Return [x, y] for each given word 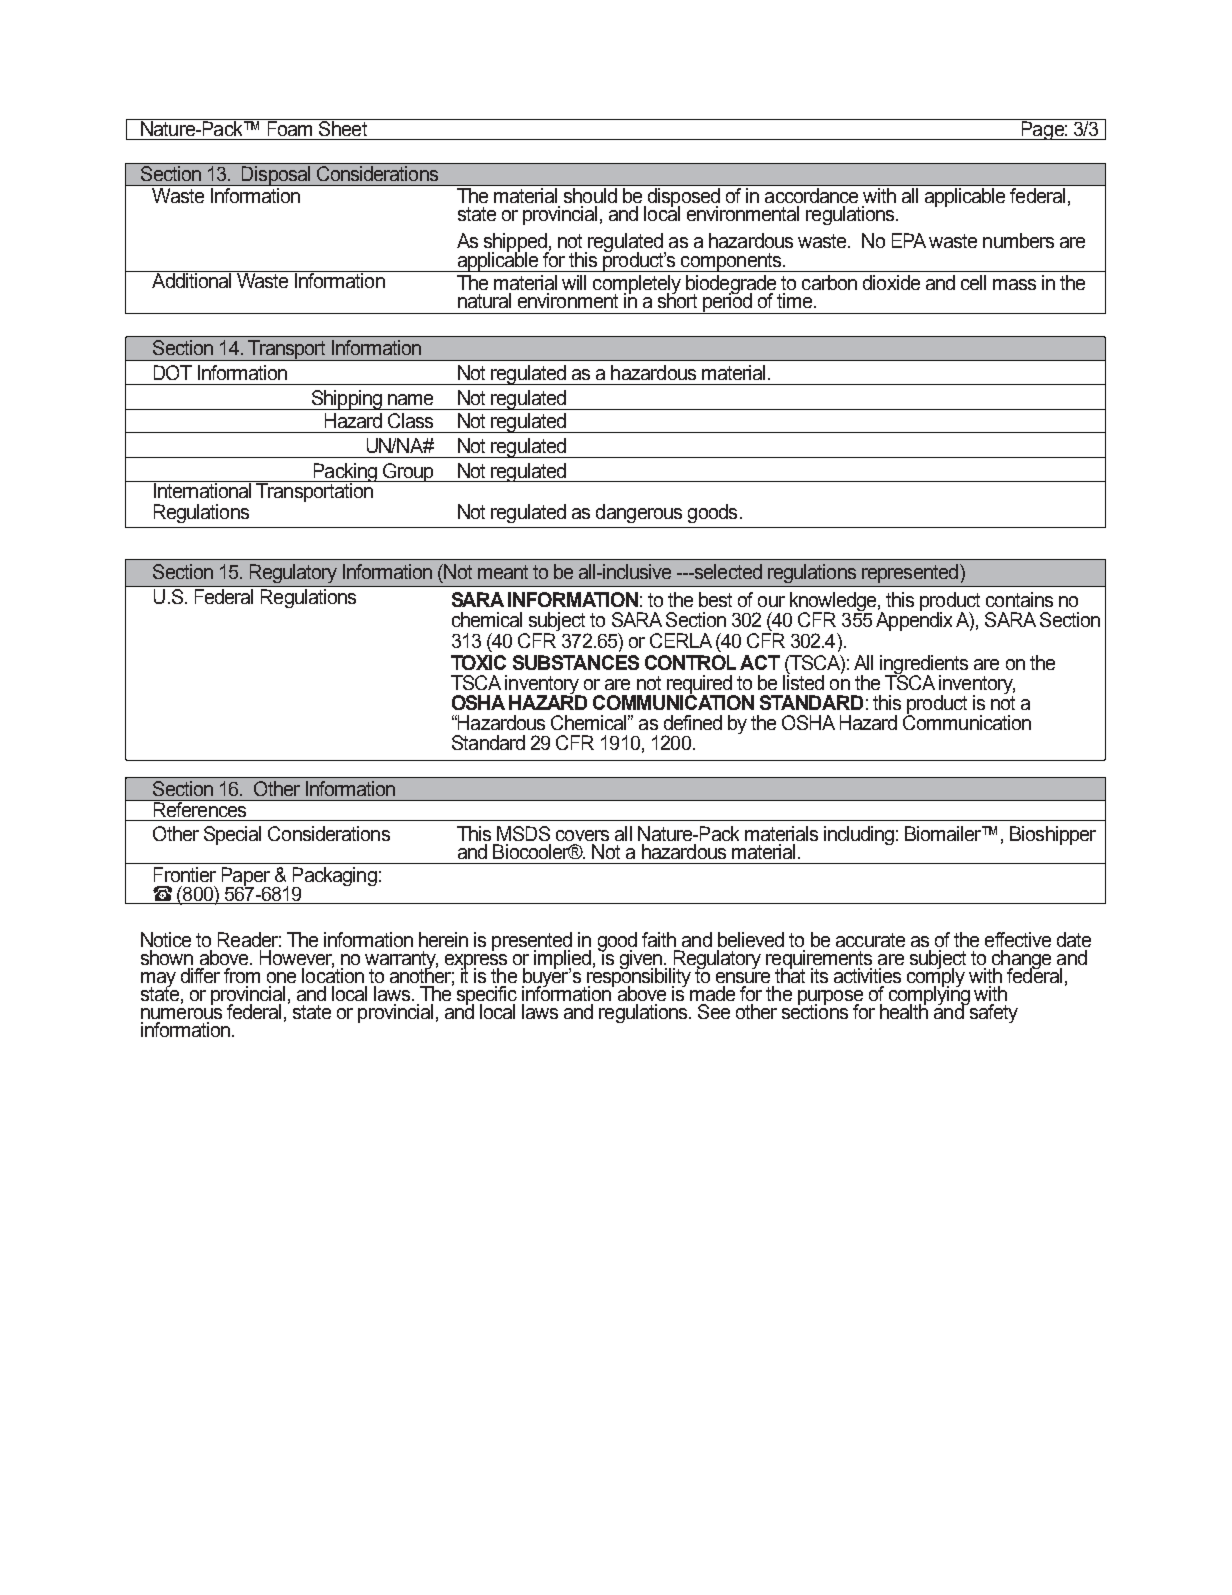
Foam [290, 127]
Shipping [346, 400]
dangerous [639, 513]
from [242, 975]
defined [693, 722]
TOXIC [478, 662]
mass [1014, 284]
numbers [1018, 240]
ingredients [924, 665]
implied [562, 960]
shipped [516, 244]
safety [992, 1012]
